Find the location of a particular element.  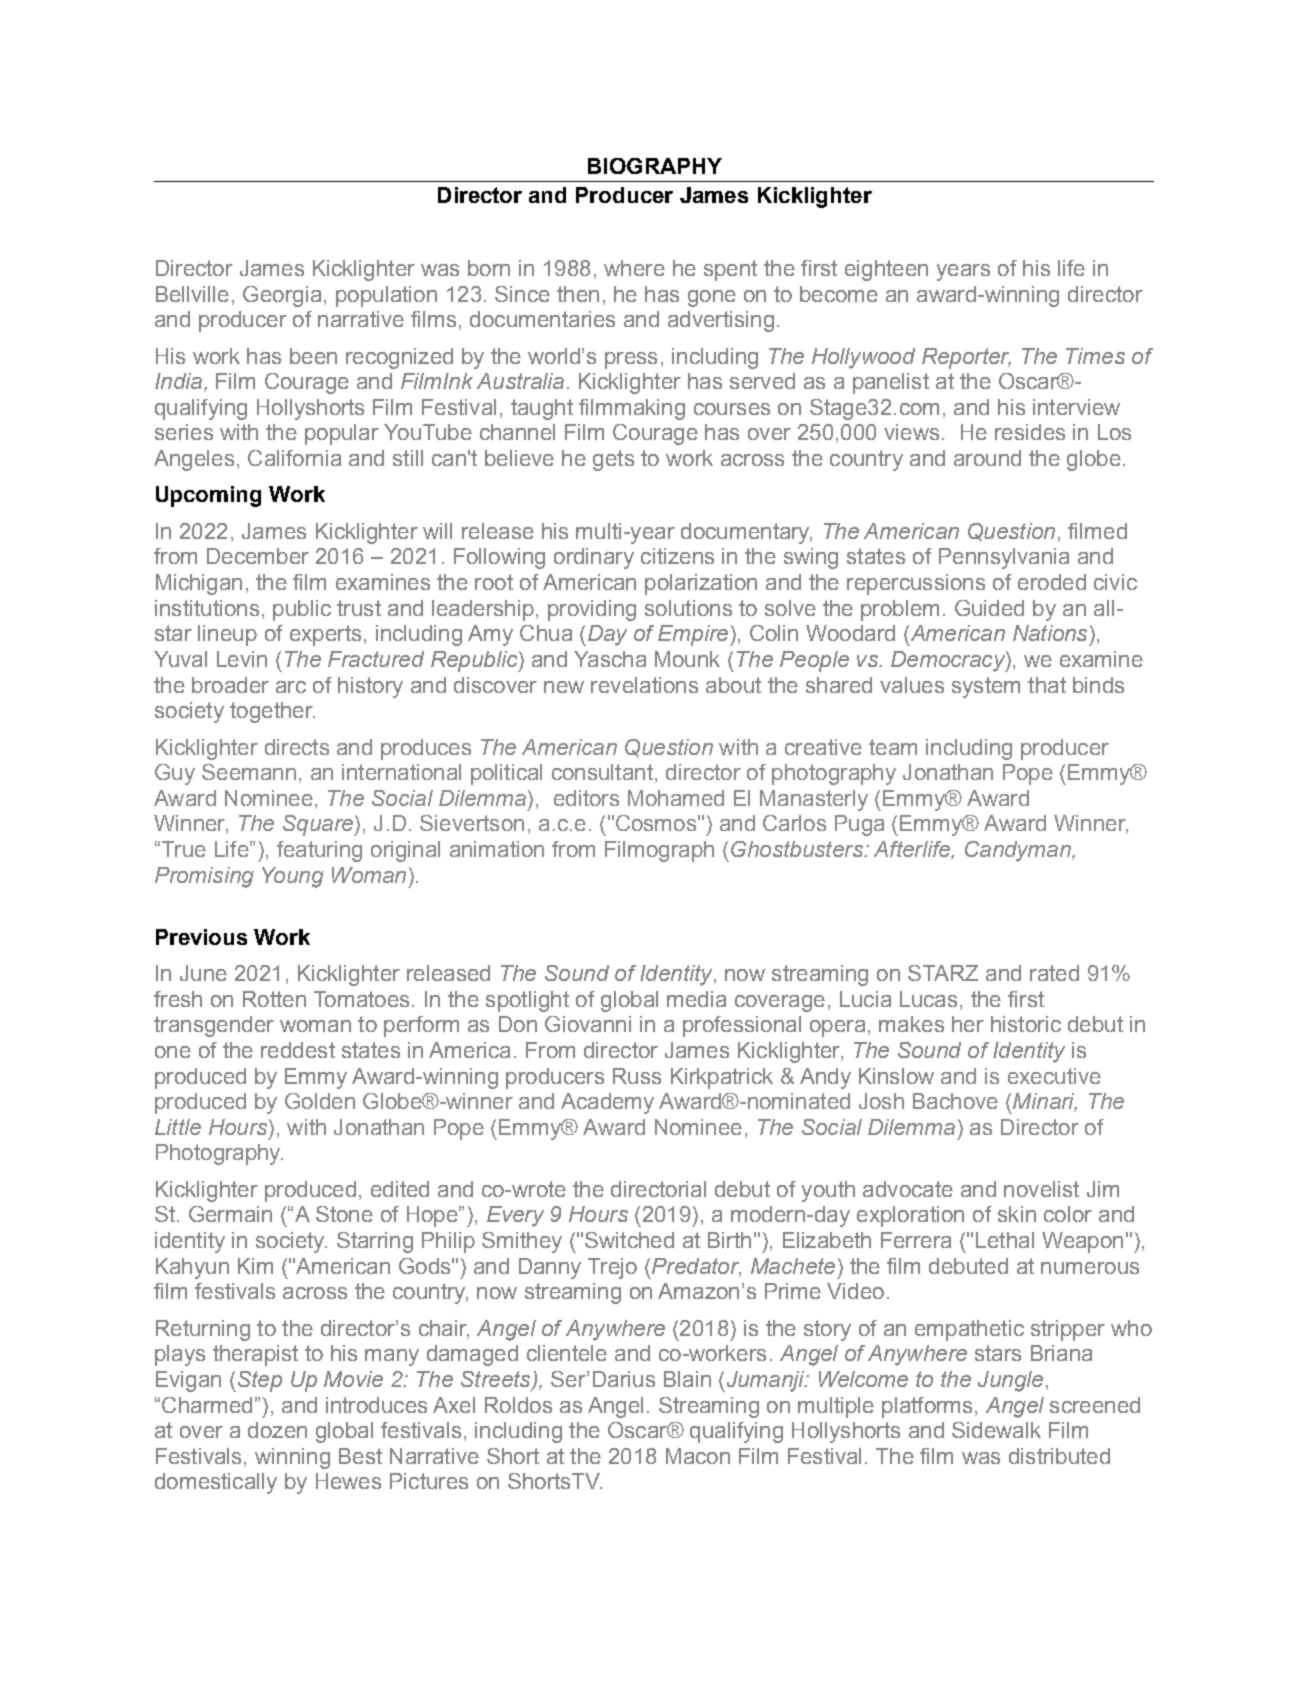

Macon is located at coordinates (698, 1456).
